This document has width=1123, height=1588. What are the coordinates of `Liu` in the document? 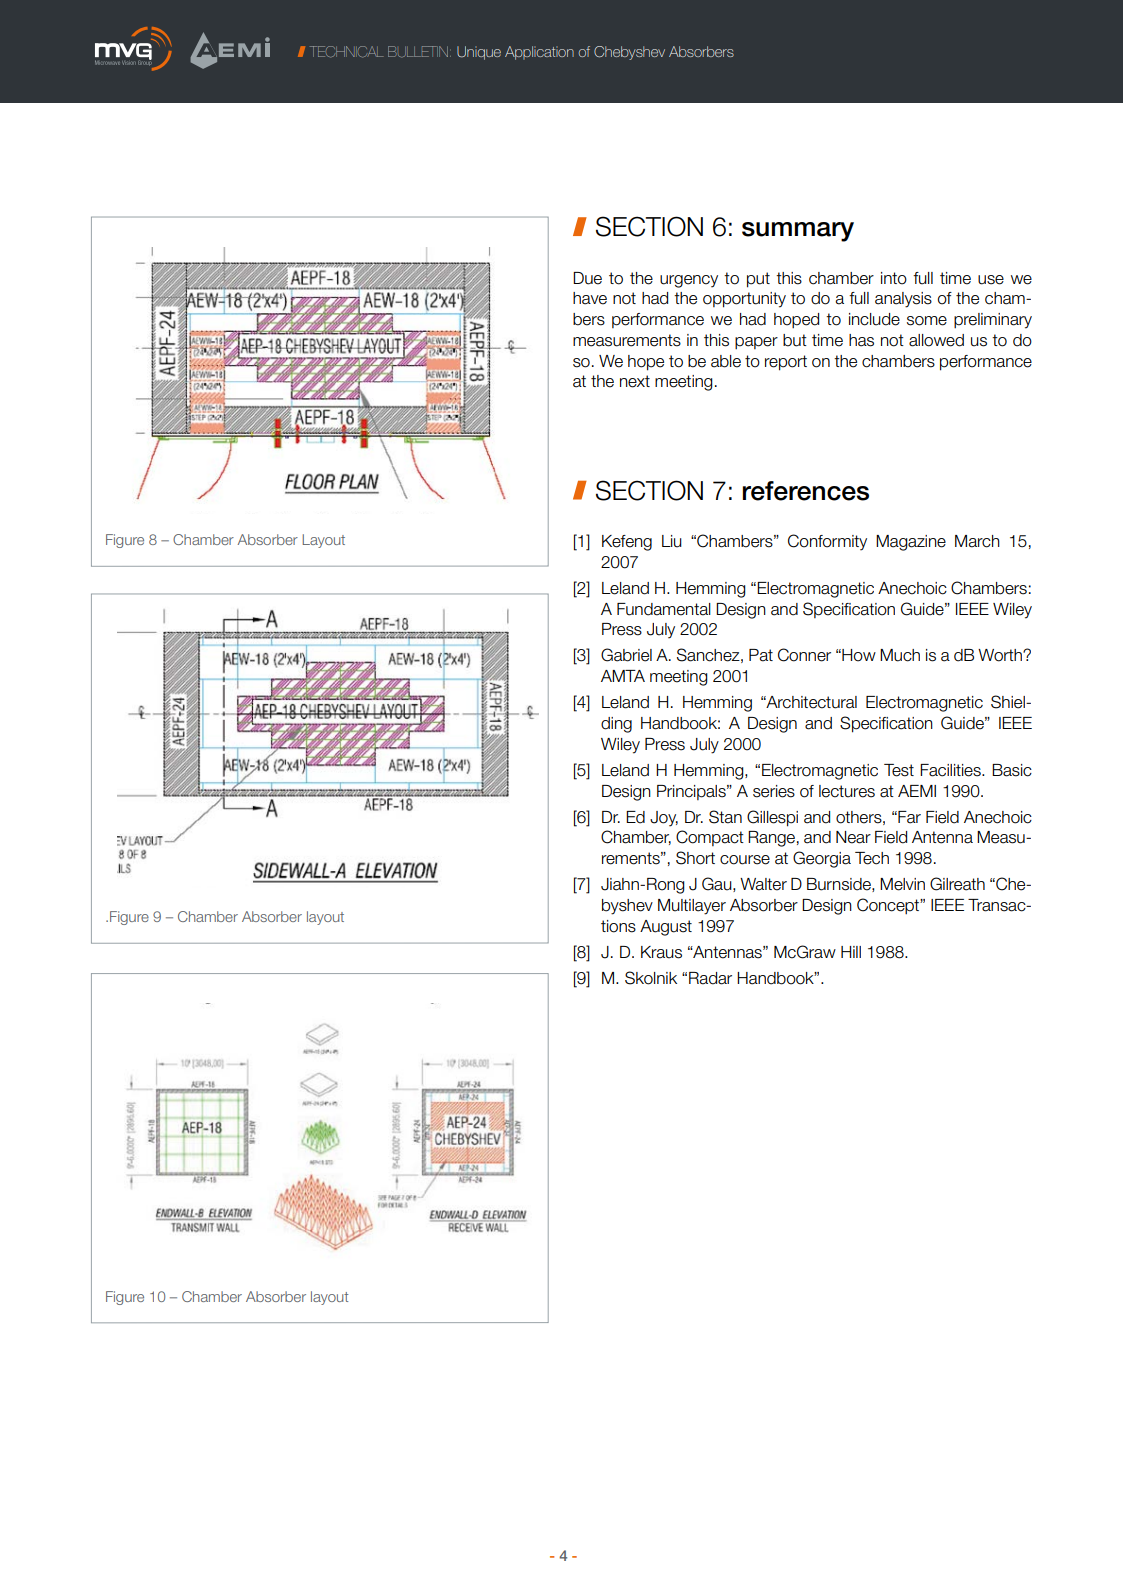 It's located at (672, 541).
